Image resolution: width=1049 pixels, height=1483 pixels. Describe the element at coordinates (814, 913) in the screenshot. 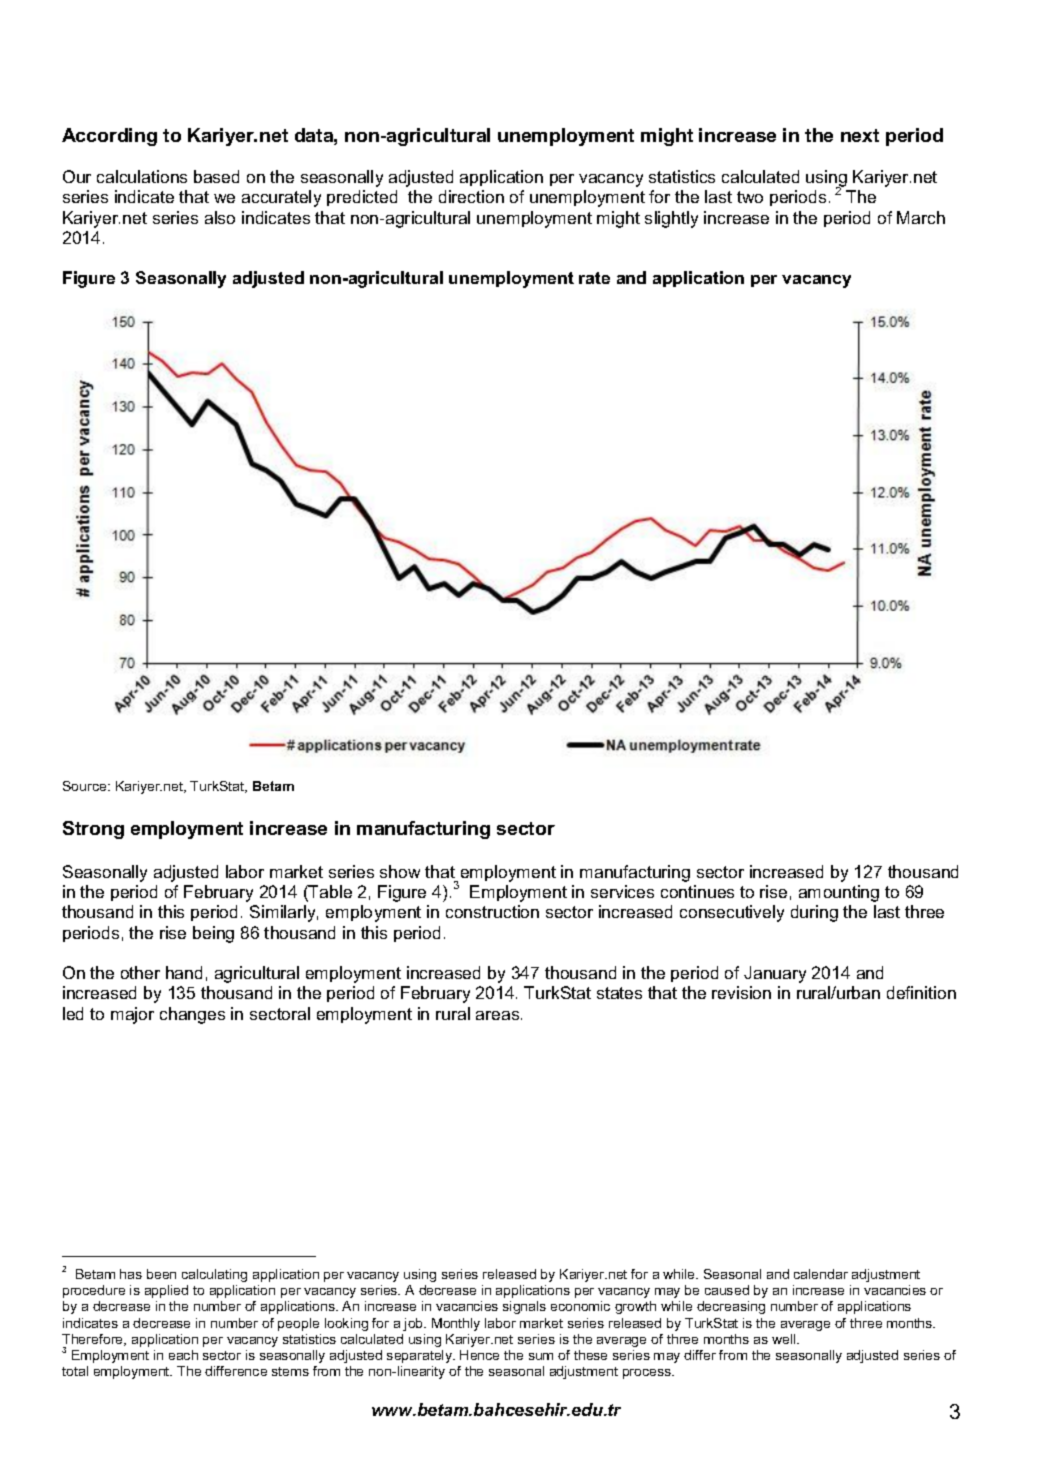

I see `during` at that location.
